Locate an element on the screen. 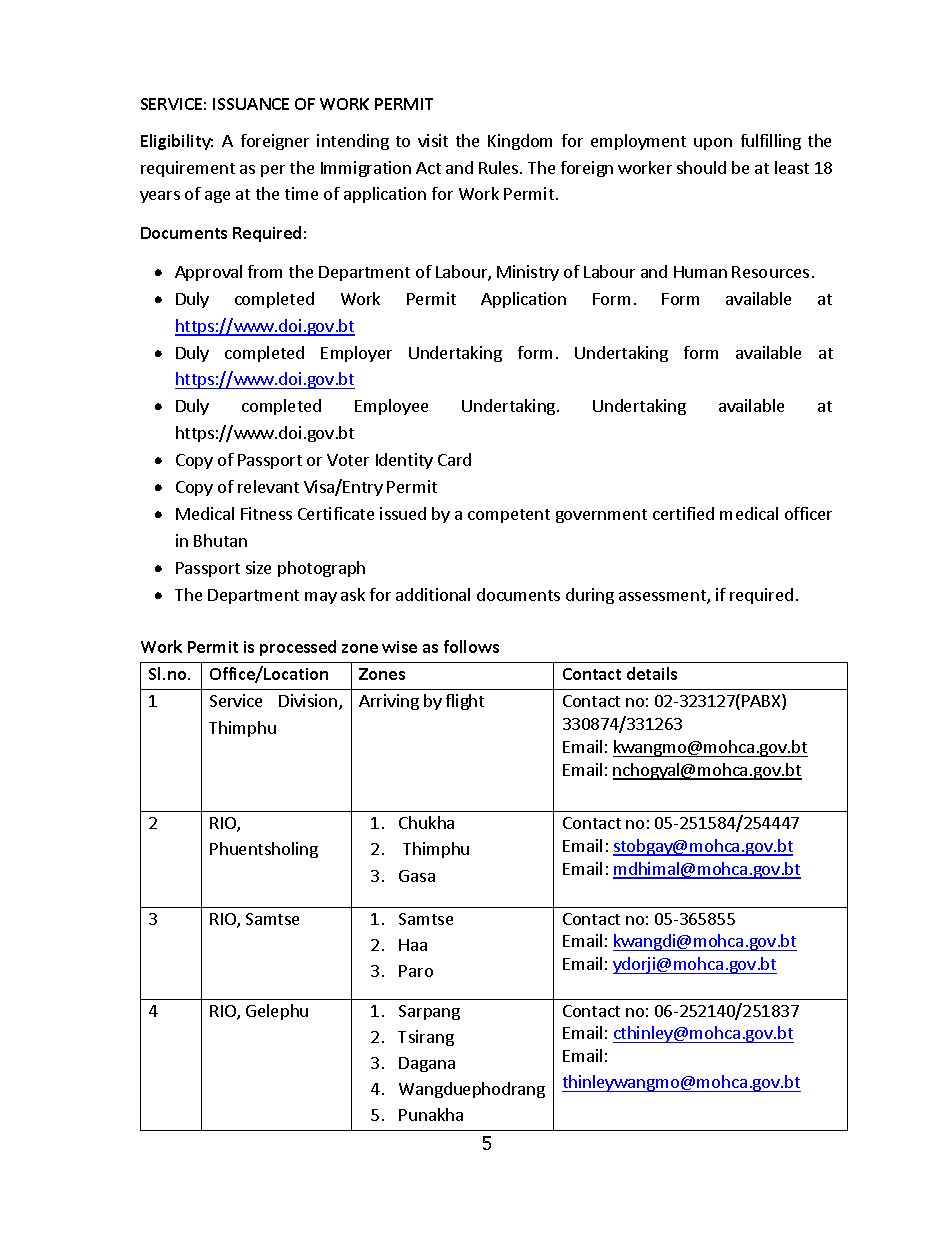 The image size is (952, 1233). ISSUANCE is located at coordinates (251, 104).
